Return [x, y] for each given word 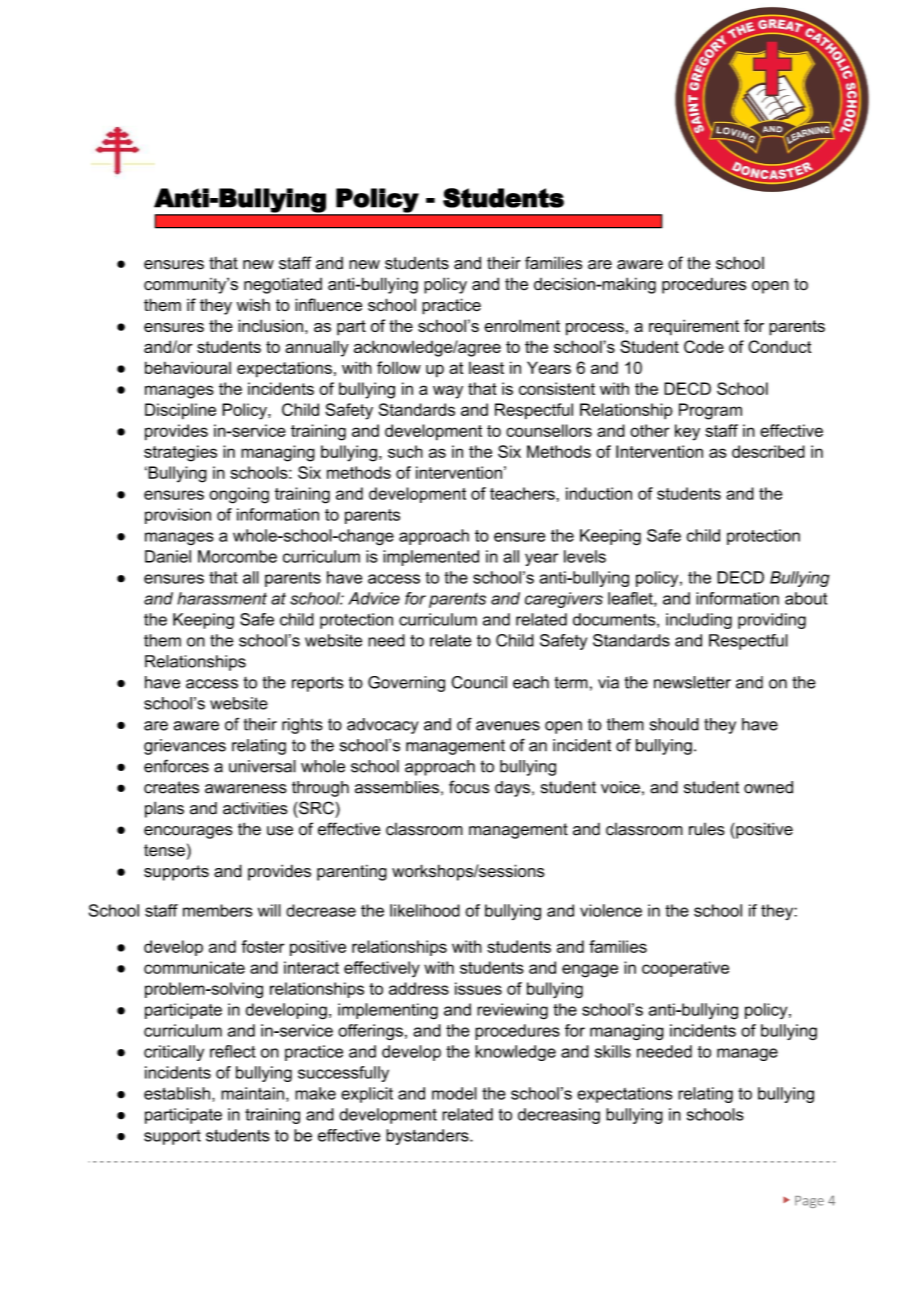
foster [263, 946]
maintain [252, 1093]
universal [262, 766]
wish [253, 304]
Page [809, 1202]
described [768, 451]
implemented [431, 558]
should [674, 724]
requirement [694, 327]
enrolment [522, 325]
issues [478, 988]
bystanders [428, 1137]
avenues [508, 726]
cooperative [685, 969]
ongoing [239, 495]
